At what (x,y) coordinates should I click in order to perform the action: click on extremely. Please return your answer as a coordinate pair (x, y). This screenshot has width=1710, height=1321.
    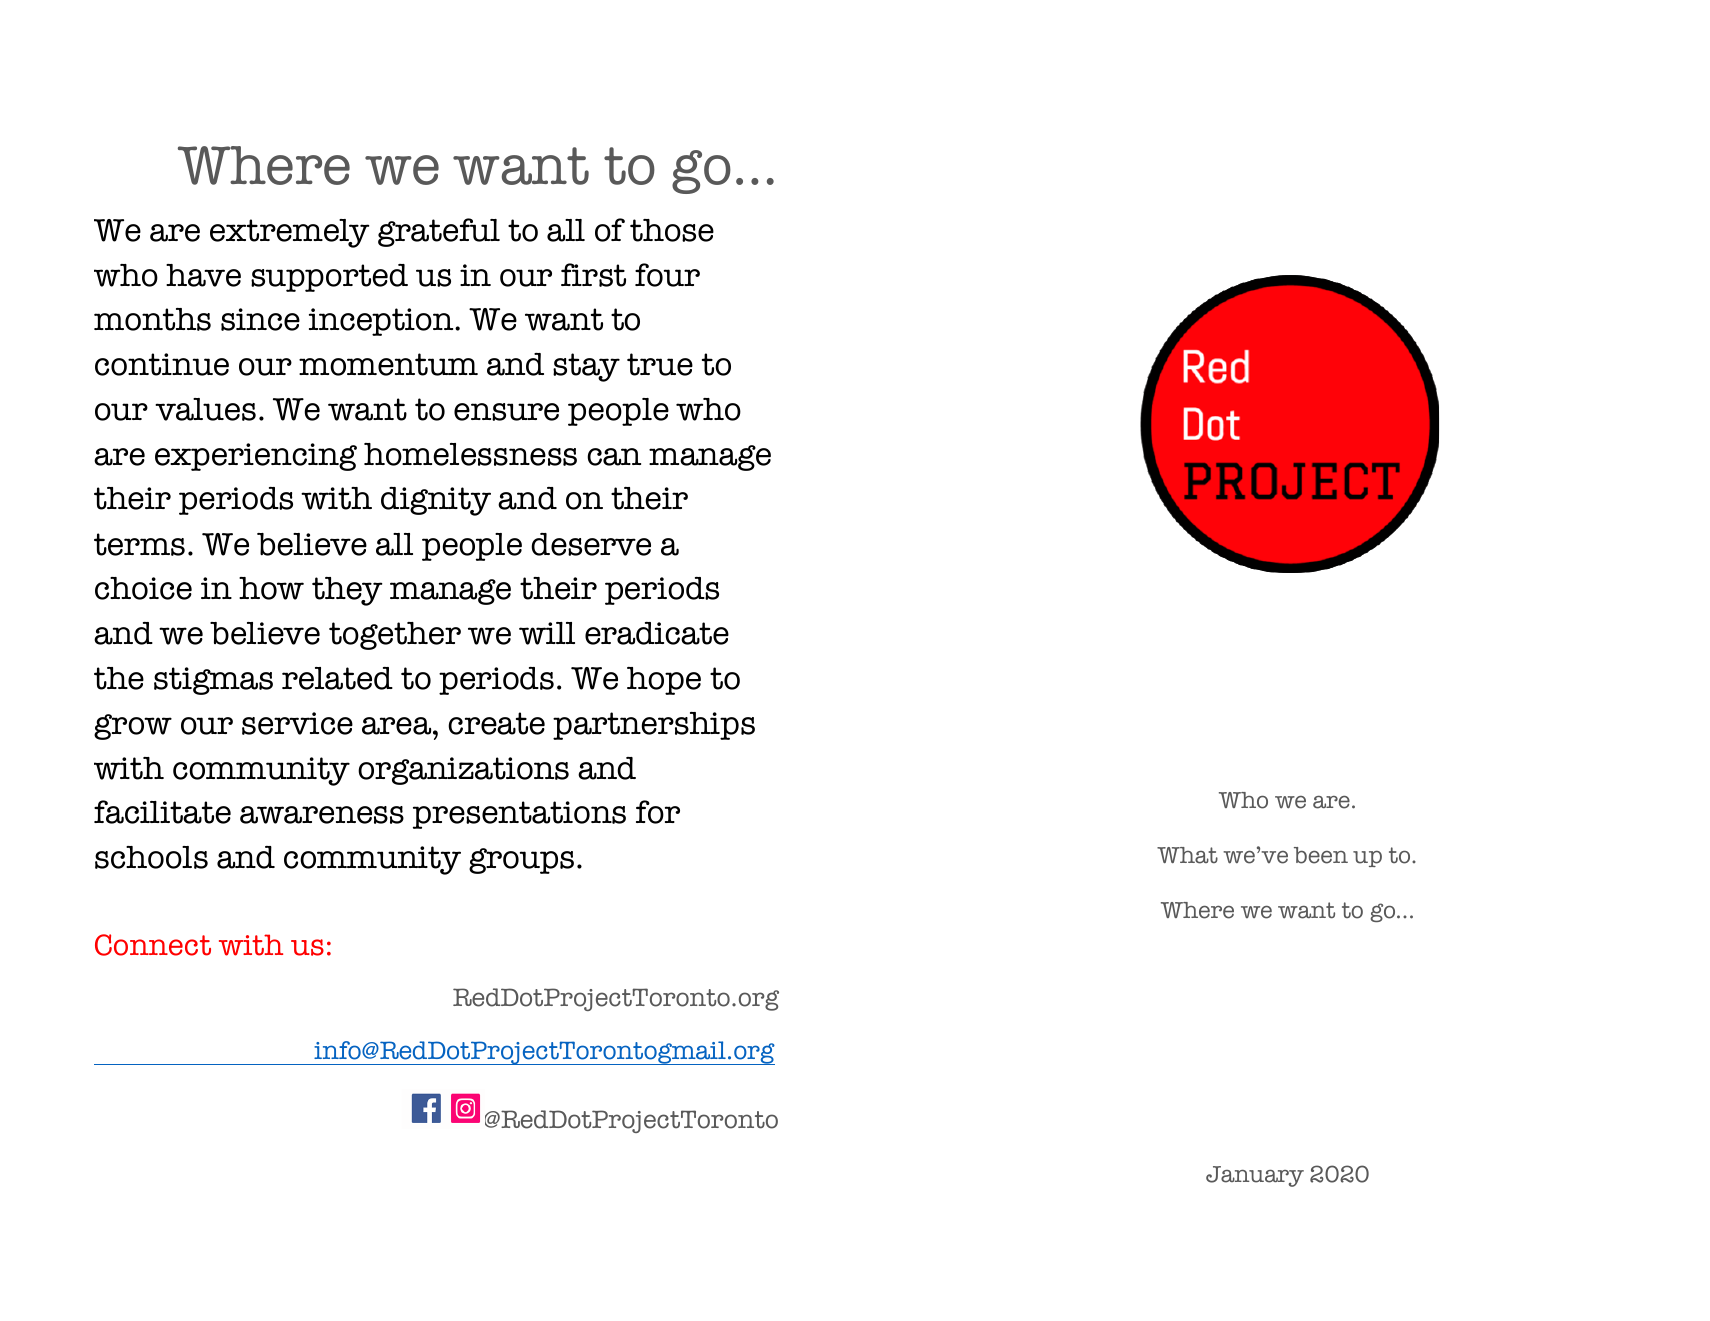
    Looking at the image, I should click on (290, 233).
